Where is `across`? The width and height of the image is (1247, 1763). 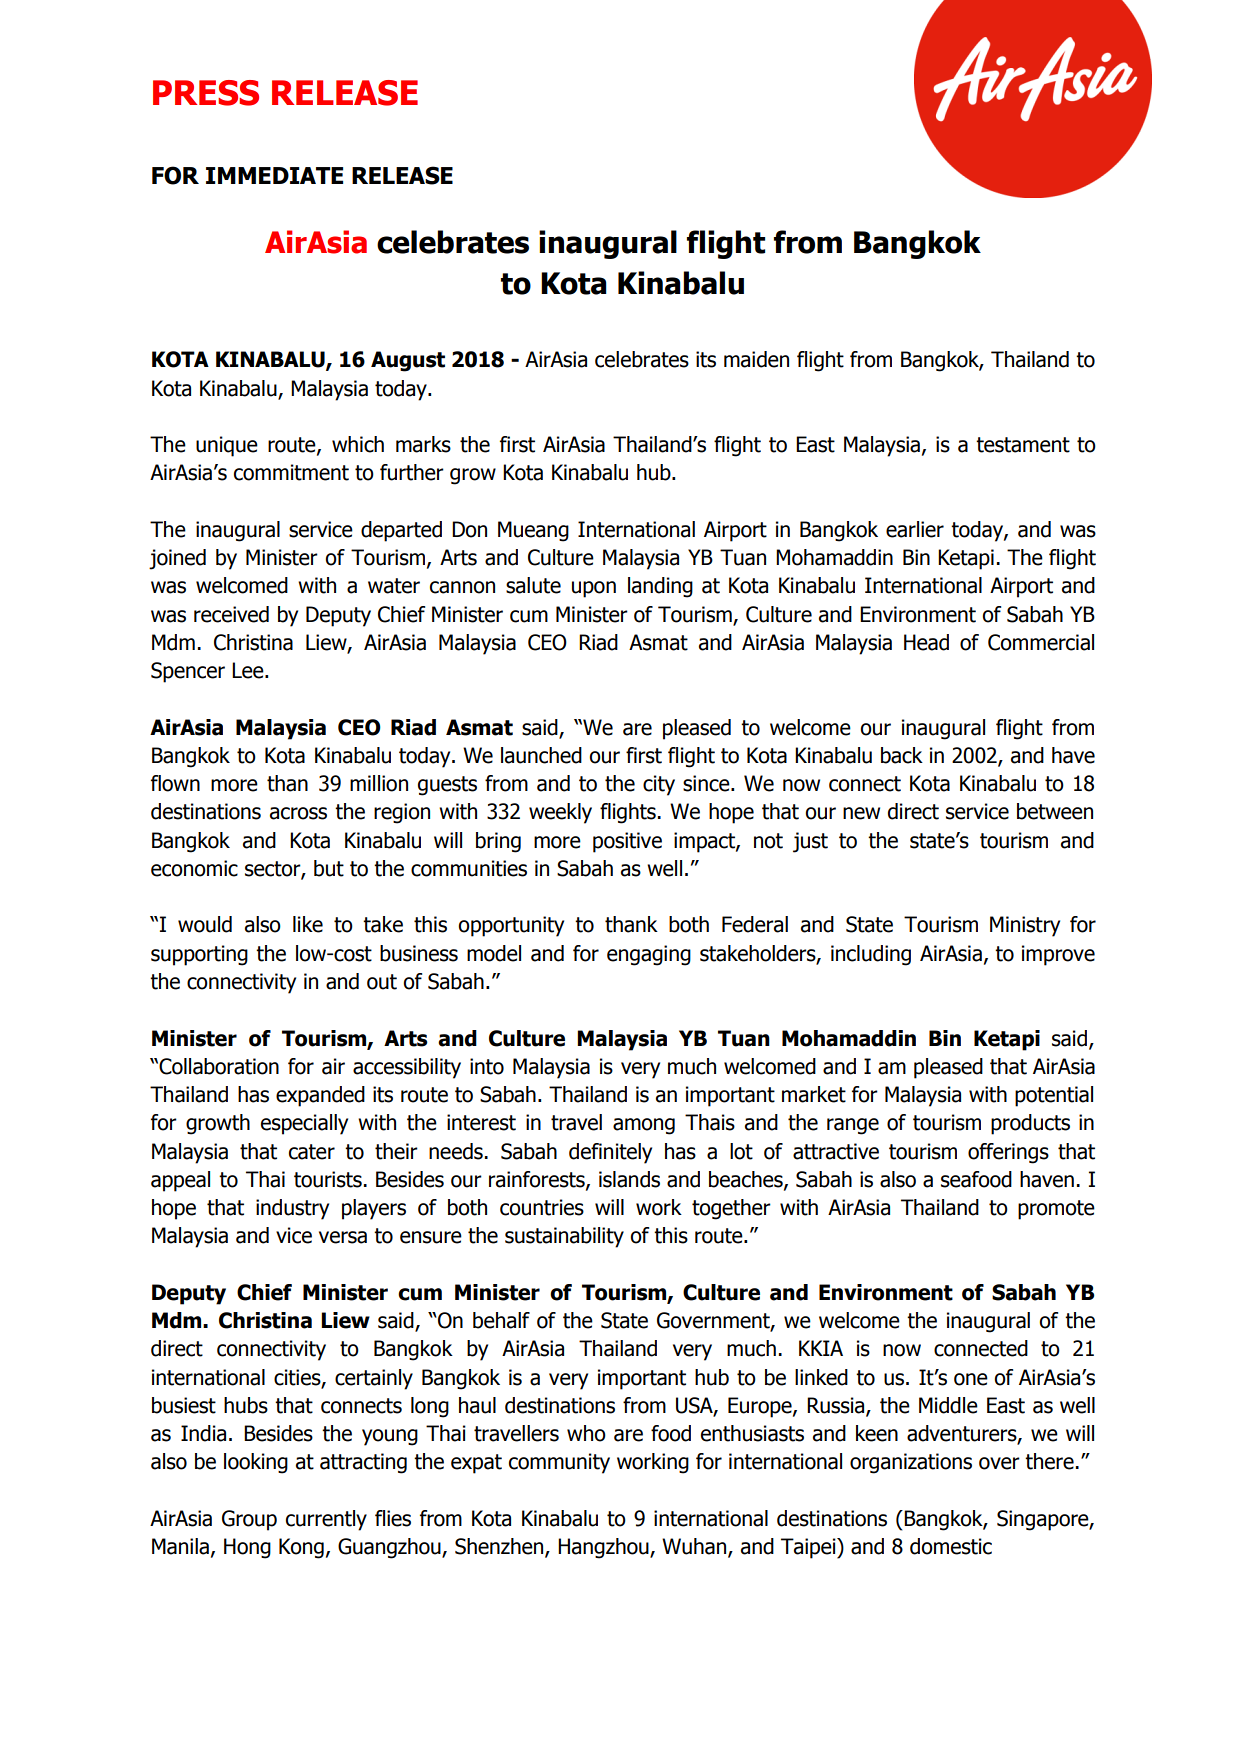
across is located at coordinates (298, 813).
